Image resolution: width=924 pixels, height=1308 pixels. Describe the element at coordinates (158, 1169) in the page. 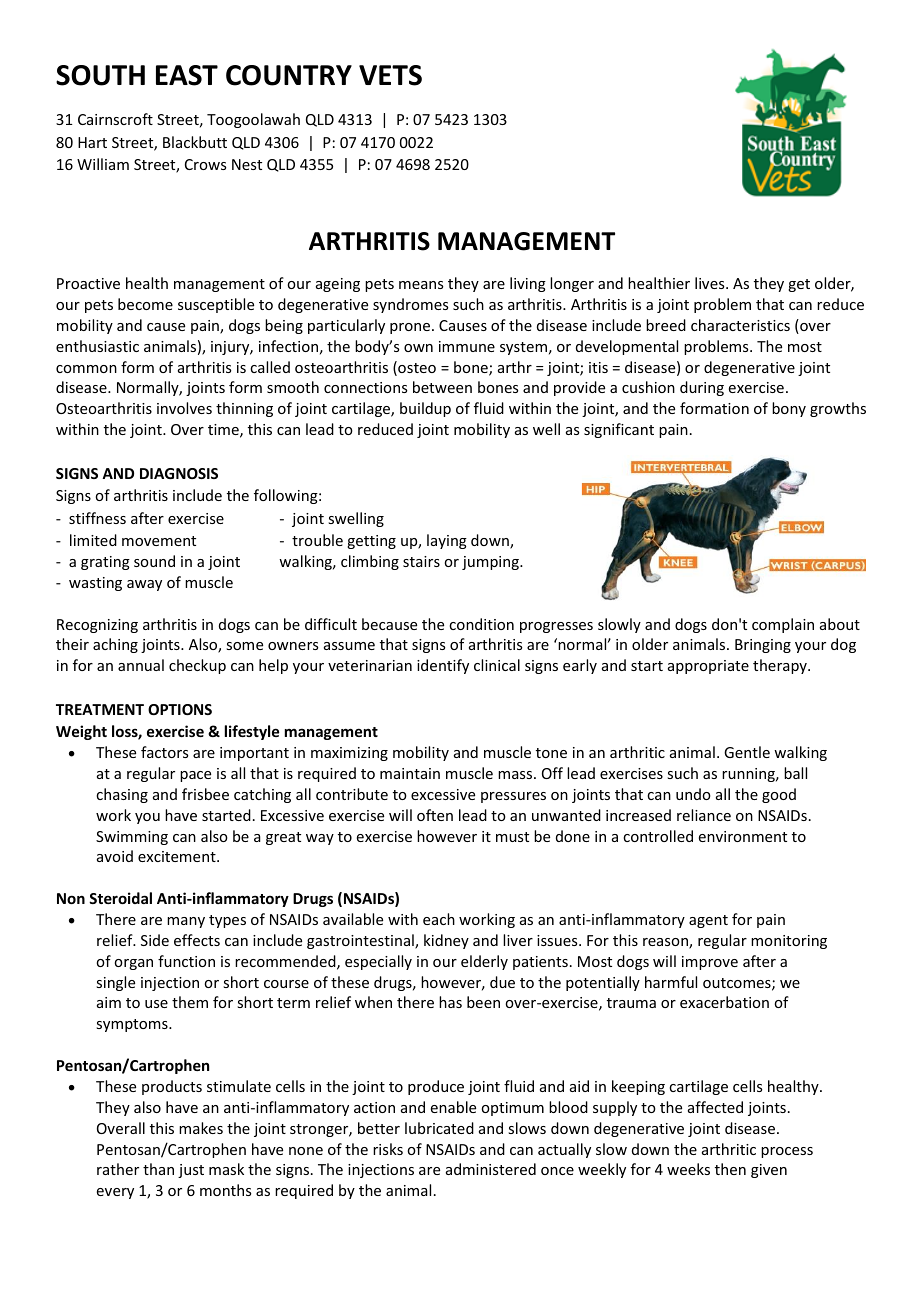

I see `than` at that location.
